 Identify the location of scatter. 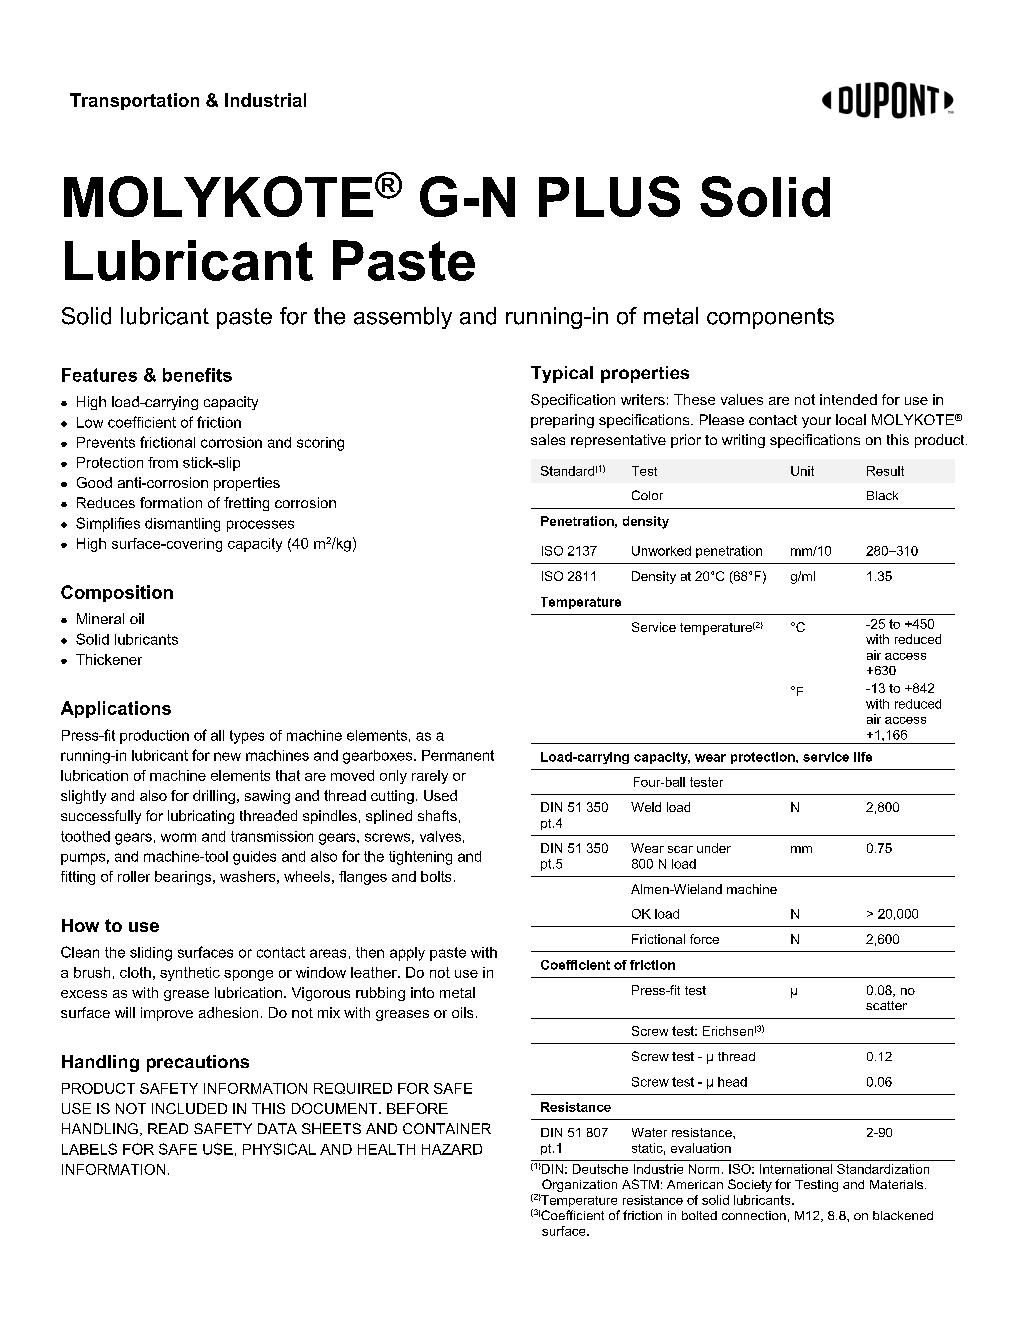
(886, 1005).
